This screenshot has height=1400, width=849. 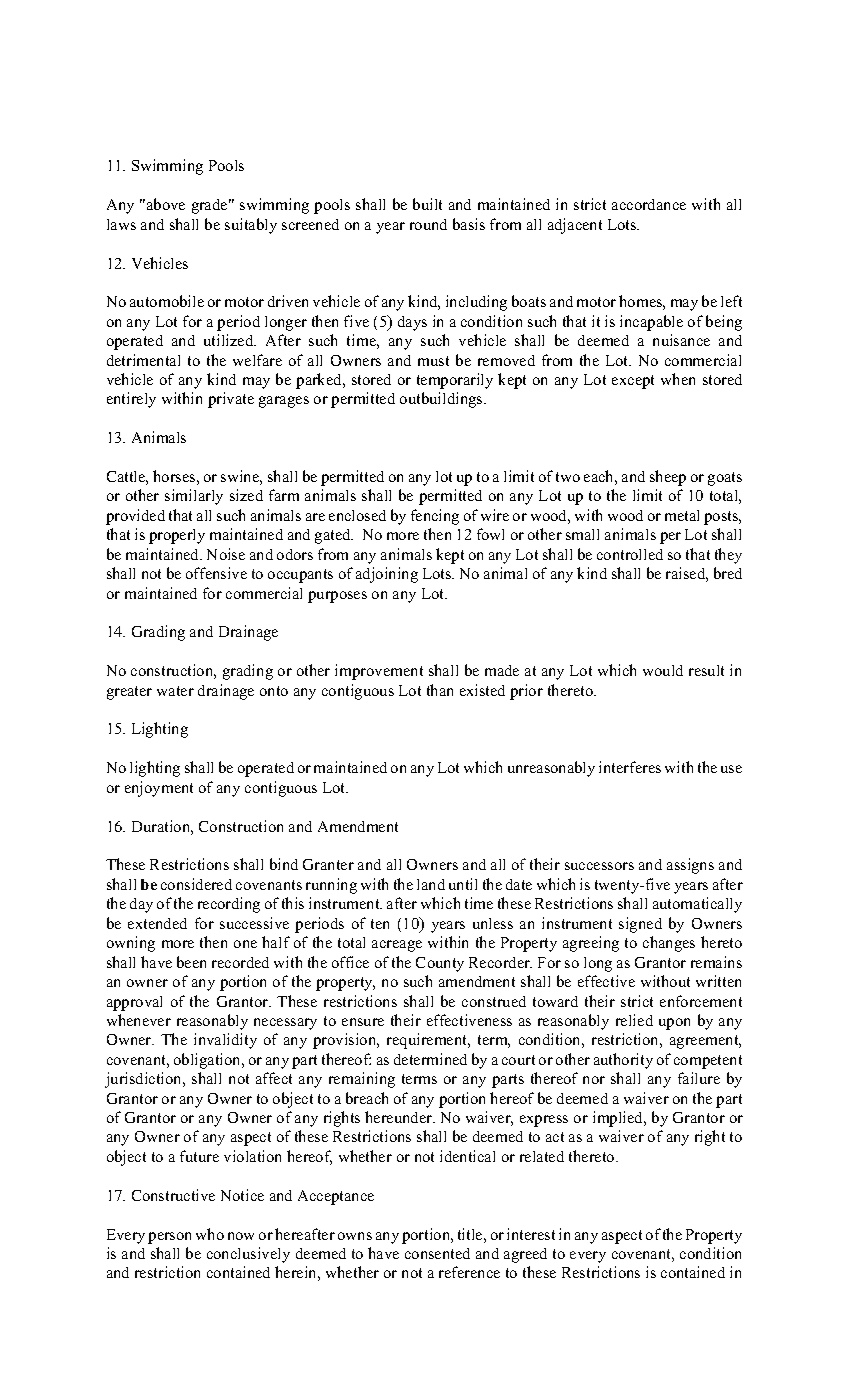 What do you see at coordinates (630, 554) in the screenshot?
I see `controlled` at bounding box center [630, 554].
